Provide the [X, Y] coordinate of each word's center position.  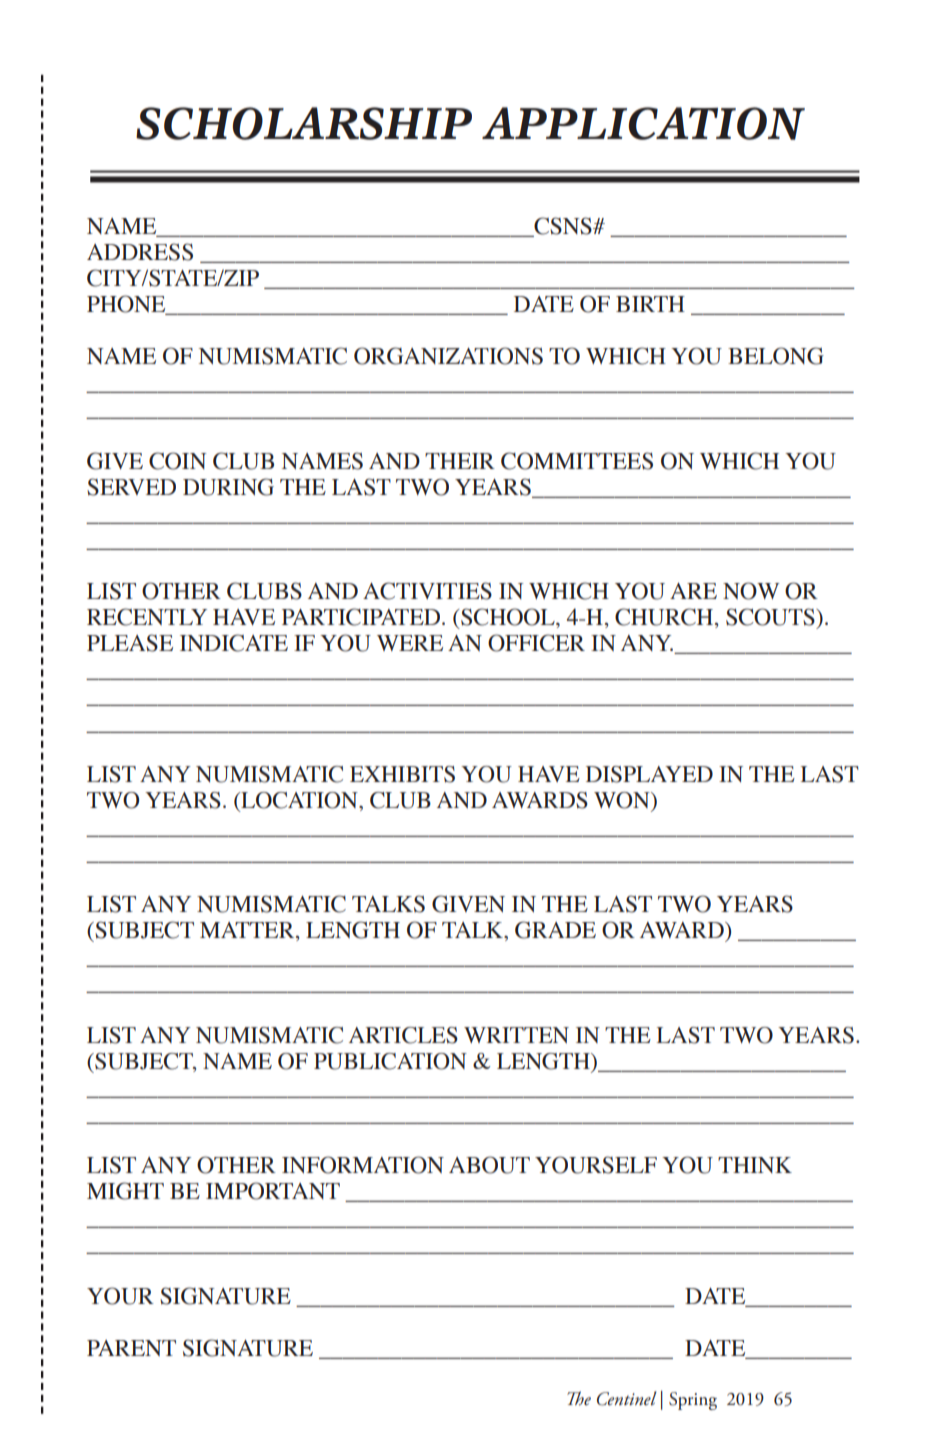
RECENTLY [147, 617]
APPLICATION [643, 123]
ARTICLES [403, 1035]
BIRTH [650, 304]
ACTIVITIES [427, 591]
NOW [751, 591]
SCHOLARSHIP [304, 123]
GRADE [555, 930]
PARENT [131, 1348]
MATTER [248, 931]
